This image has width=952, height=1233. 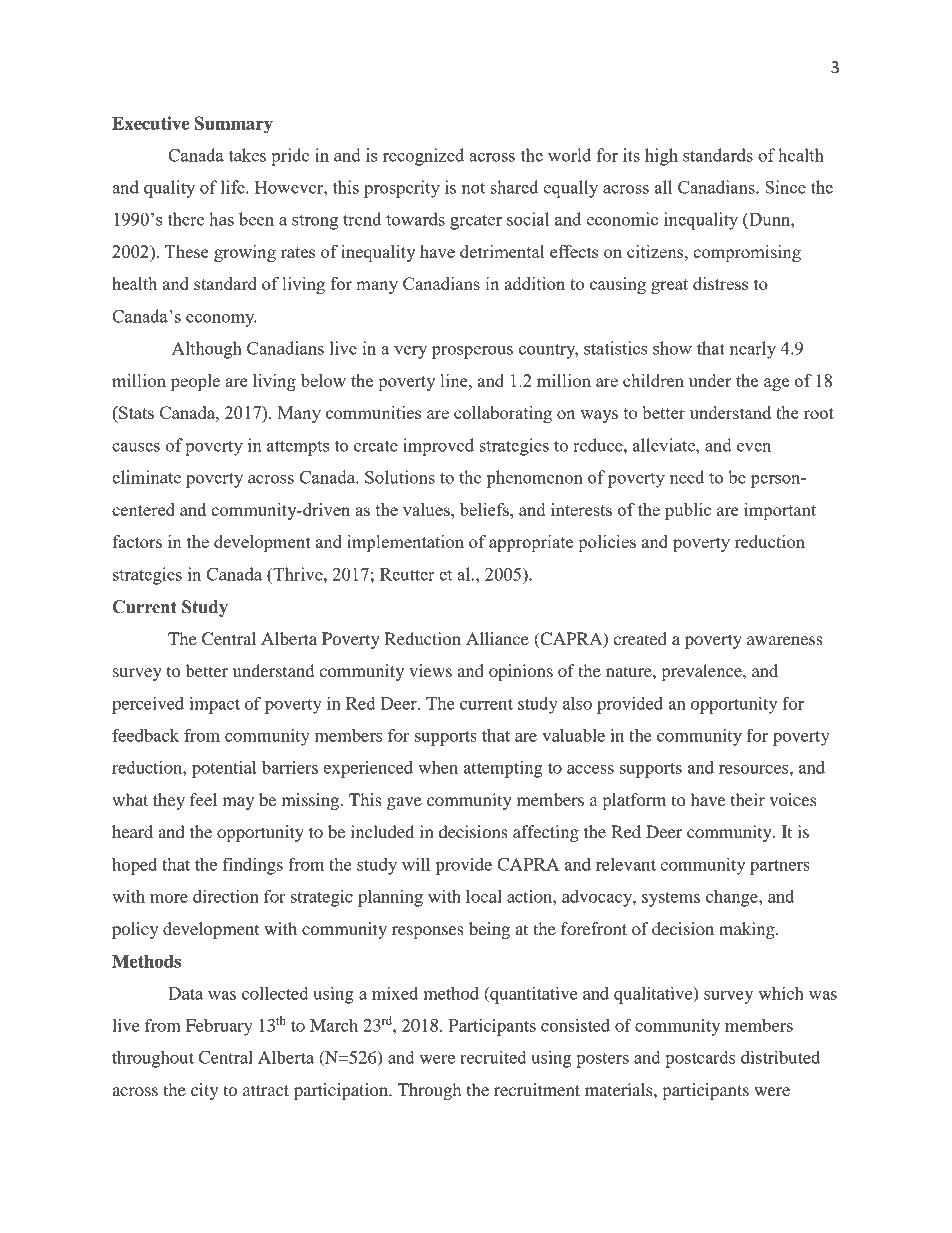 I want to click on not, so click(x=473, y=188).
